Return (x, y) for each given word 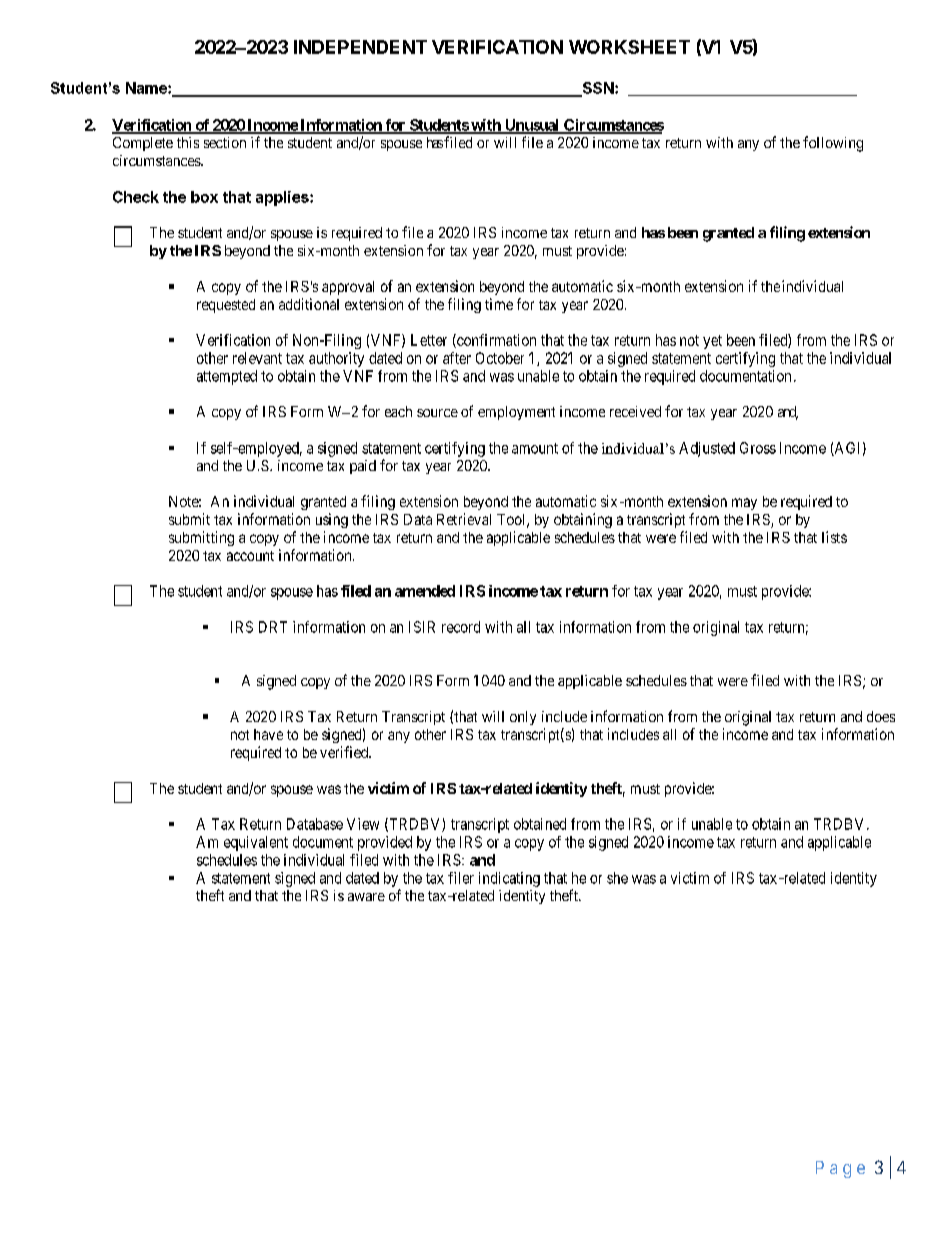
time (499, 304)
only (523, 718)
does (881, 716)
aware (366, 897)
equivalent (256, 843)
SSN (597, 89)
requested (226, 306)
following (833, 144)
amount (535, 448)
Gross (758, 448)
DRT (273, 627)
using (332, 520)
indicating (509, 879)
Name (147, 88)
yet (712, 342)
